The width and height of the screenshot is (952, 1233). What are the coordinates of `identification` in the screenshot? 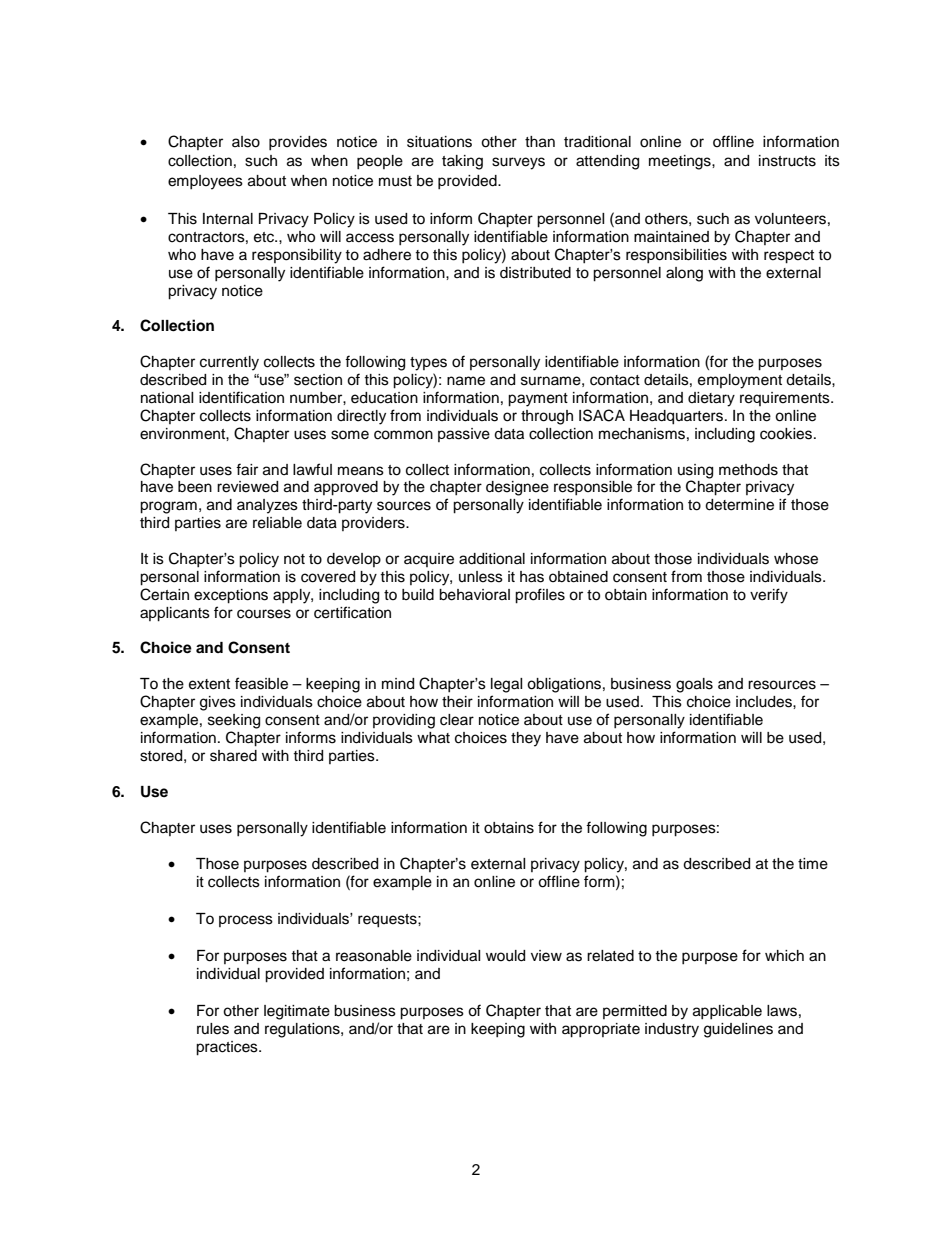 It's located at (241, 397).
